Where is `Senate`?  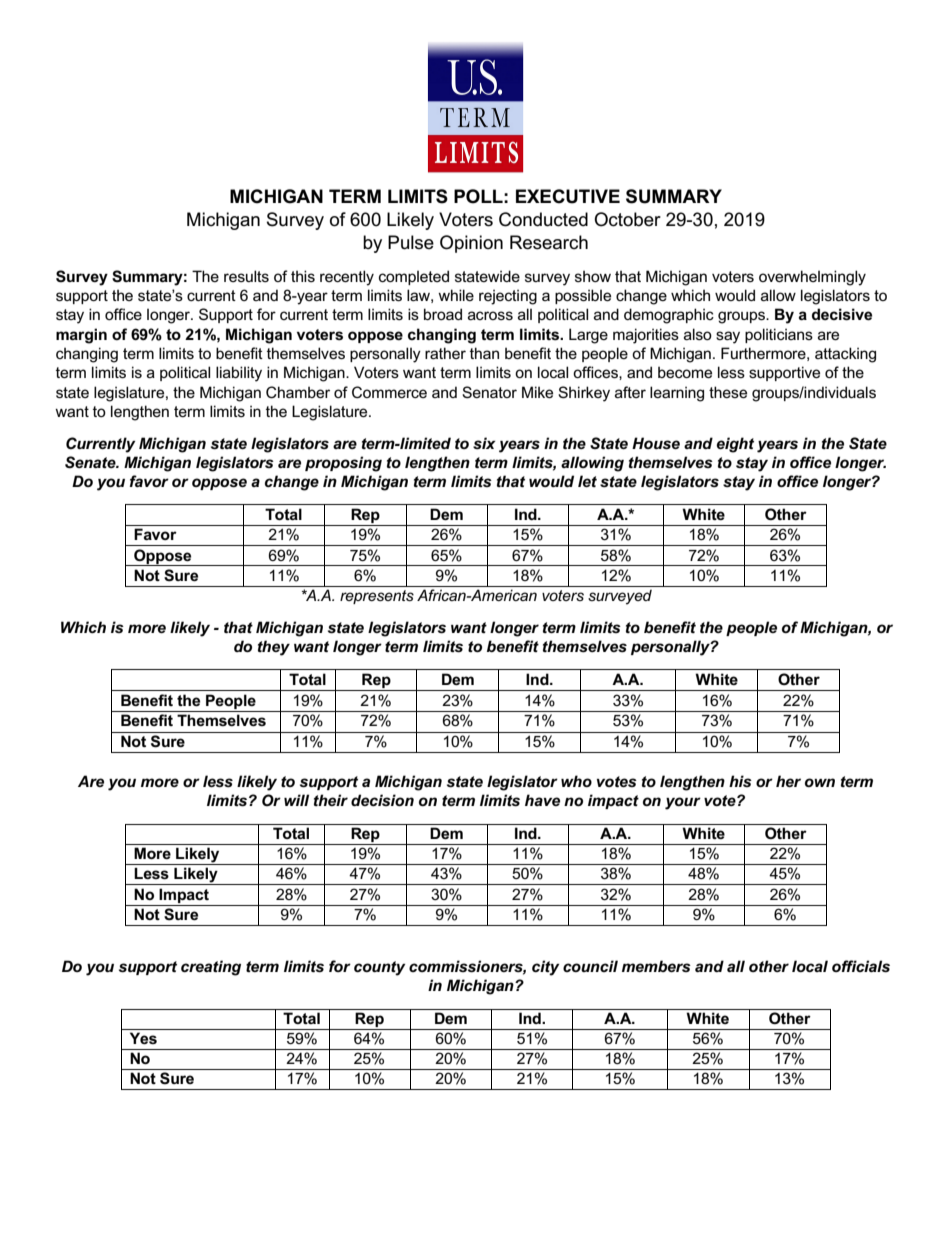
Senate is located at coordinates (91, 462).
